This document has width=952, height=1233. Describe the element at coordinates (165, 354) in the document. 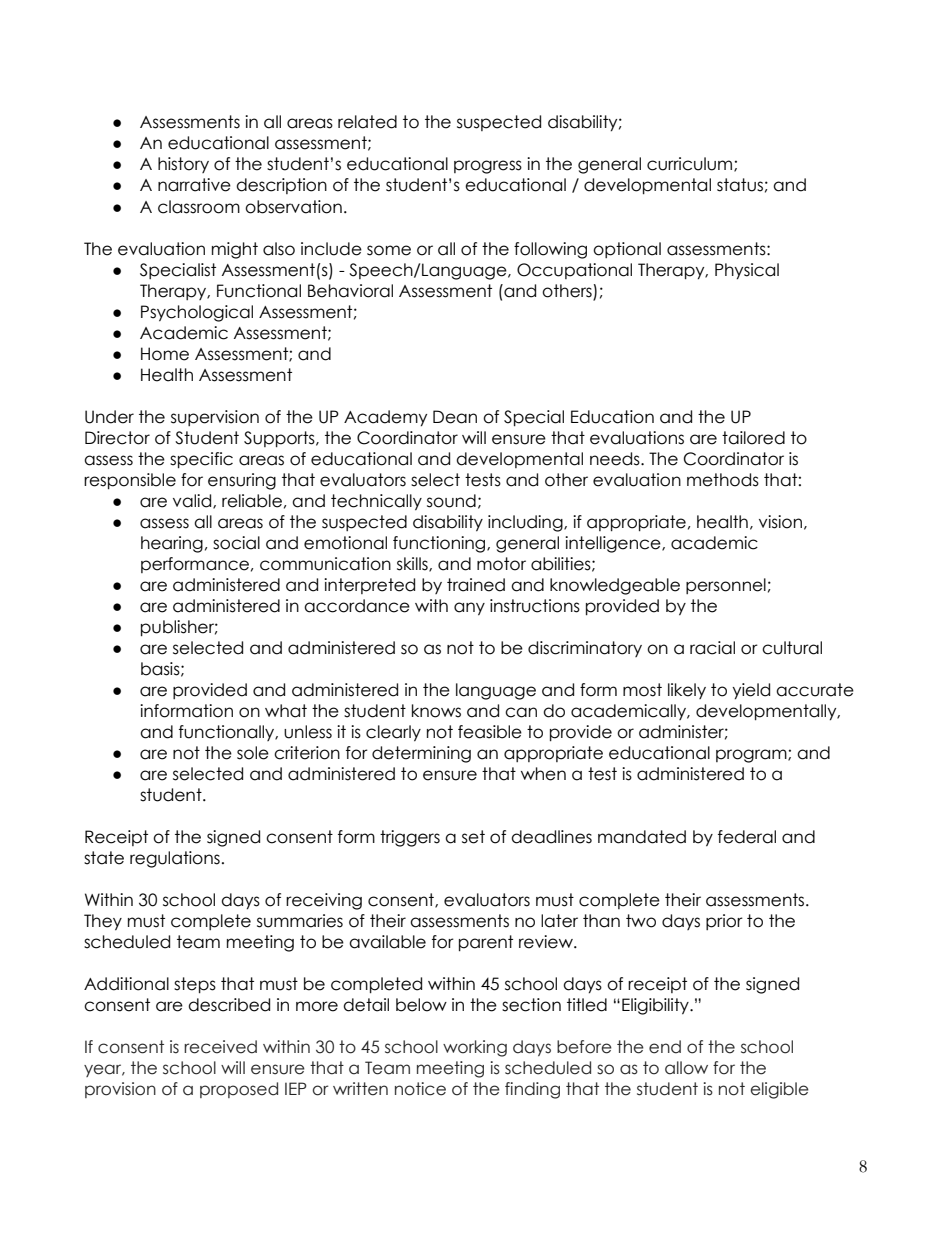

I see `Home` at that location.
